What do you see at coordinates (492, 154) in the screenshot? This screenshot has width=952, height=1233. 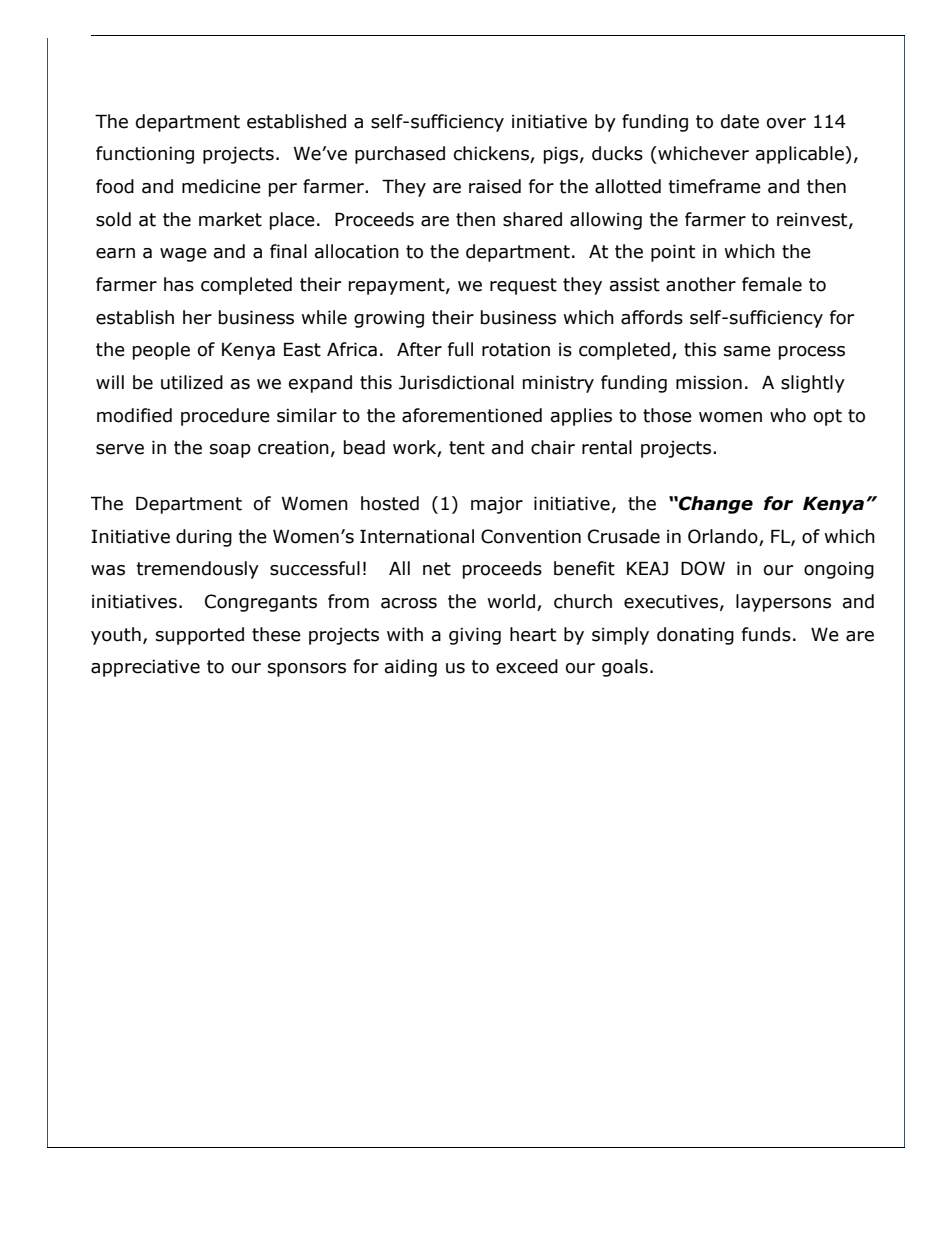 I see `chickens` at bounding box center [492, 154].
